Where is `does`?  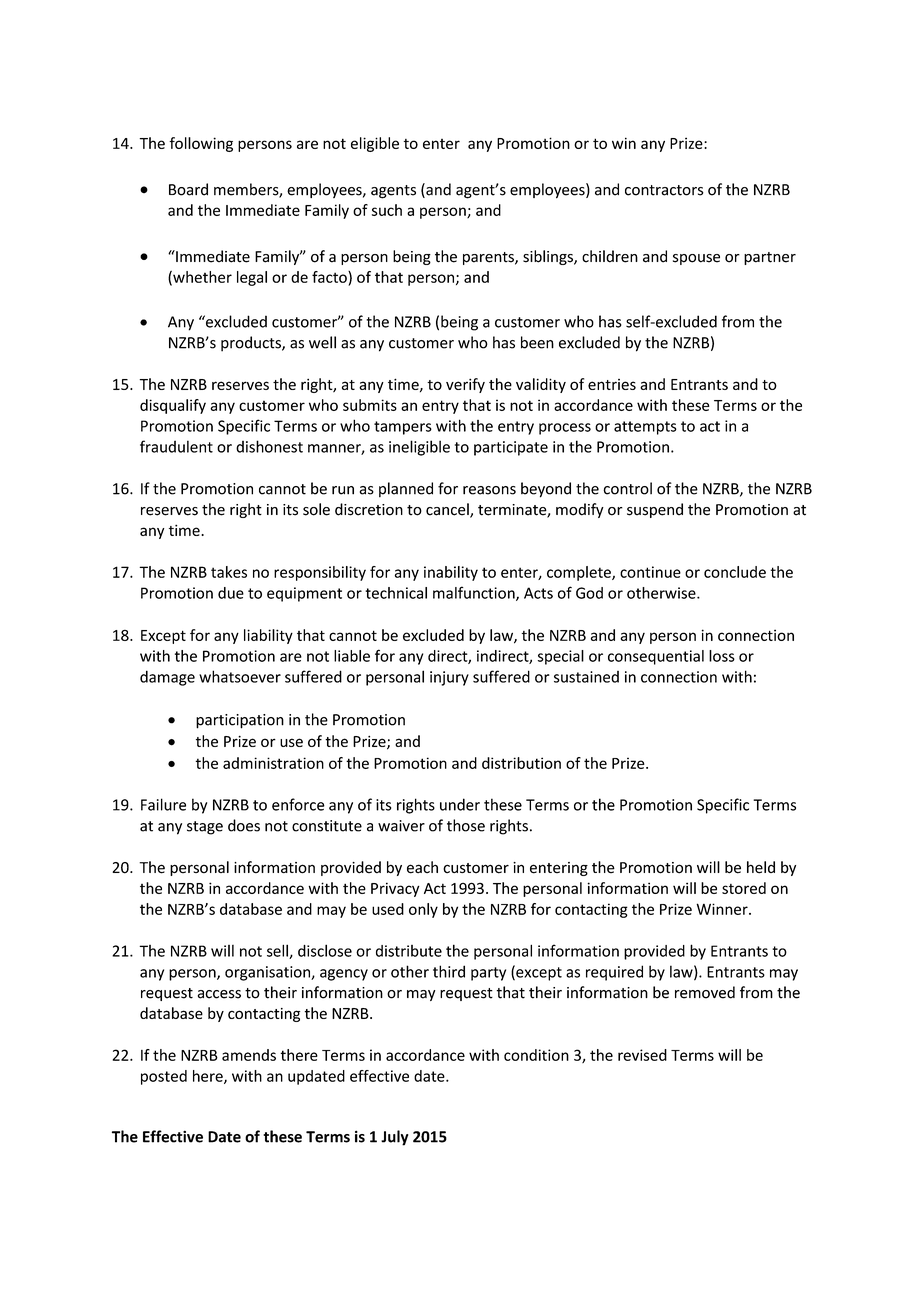
does is located at coordinates (244, 825).
